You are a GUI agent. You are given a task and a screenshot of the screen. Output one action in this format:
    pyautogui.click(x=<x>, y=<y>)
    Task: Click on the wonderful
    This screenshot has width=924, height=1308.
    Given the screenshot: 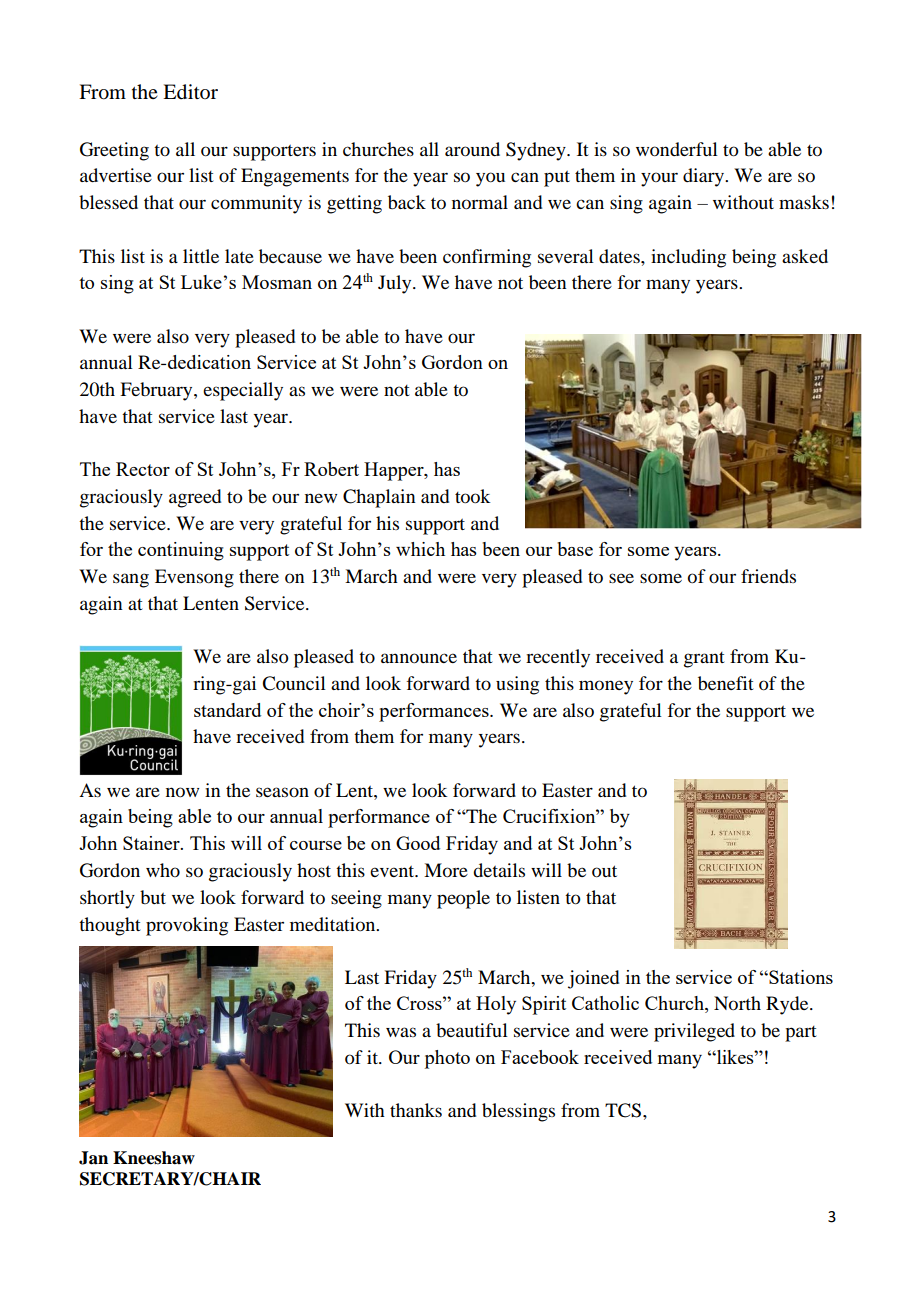 What is the action you would take?
    pyautogui.click(x=677, y=149)
